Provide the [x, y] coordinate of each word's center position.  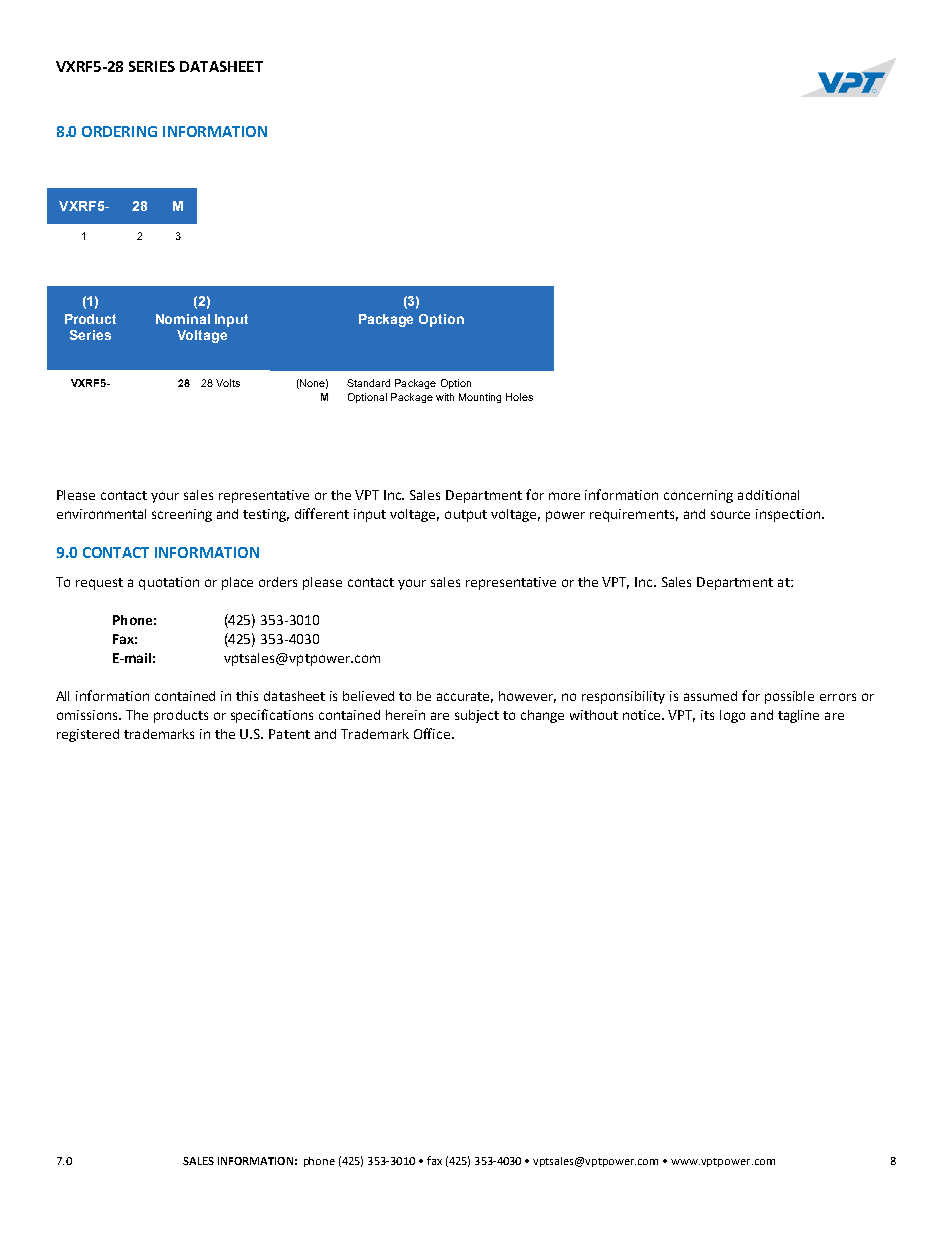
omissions [88, 715]
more [564, 496]
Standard [368, 383]
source [730, 515]
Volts [228, 383]
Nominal [183, 319]
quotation [169, 583]
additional [768, 495]
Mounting [480, 398]
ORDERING [119, 131]
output [466, 516]
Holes [519, 397]
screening [182, 515]
